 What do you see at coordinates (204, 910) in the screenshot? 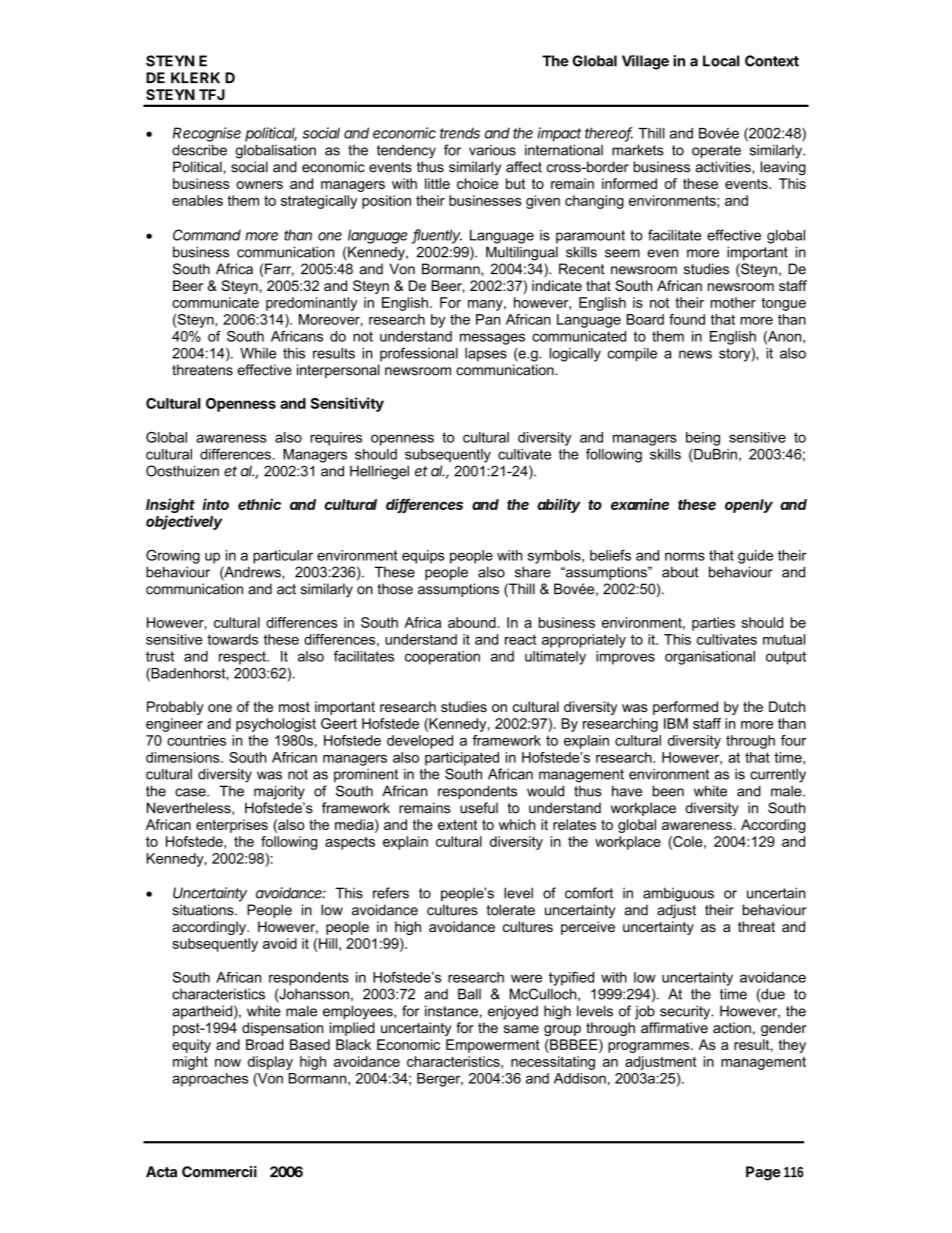
I see `situations` at bounding box center [204, 910].
